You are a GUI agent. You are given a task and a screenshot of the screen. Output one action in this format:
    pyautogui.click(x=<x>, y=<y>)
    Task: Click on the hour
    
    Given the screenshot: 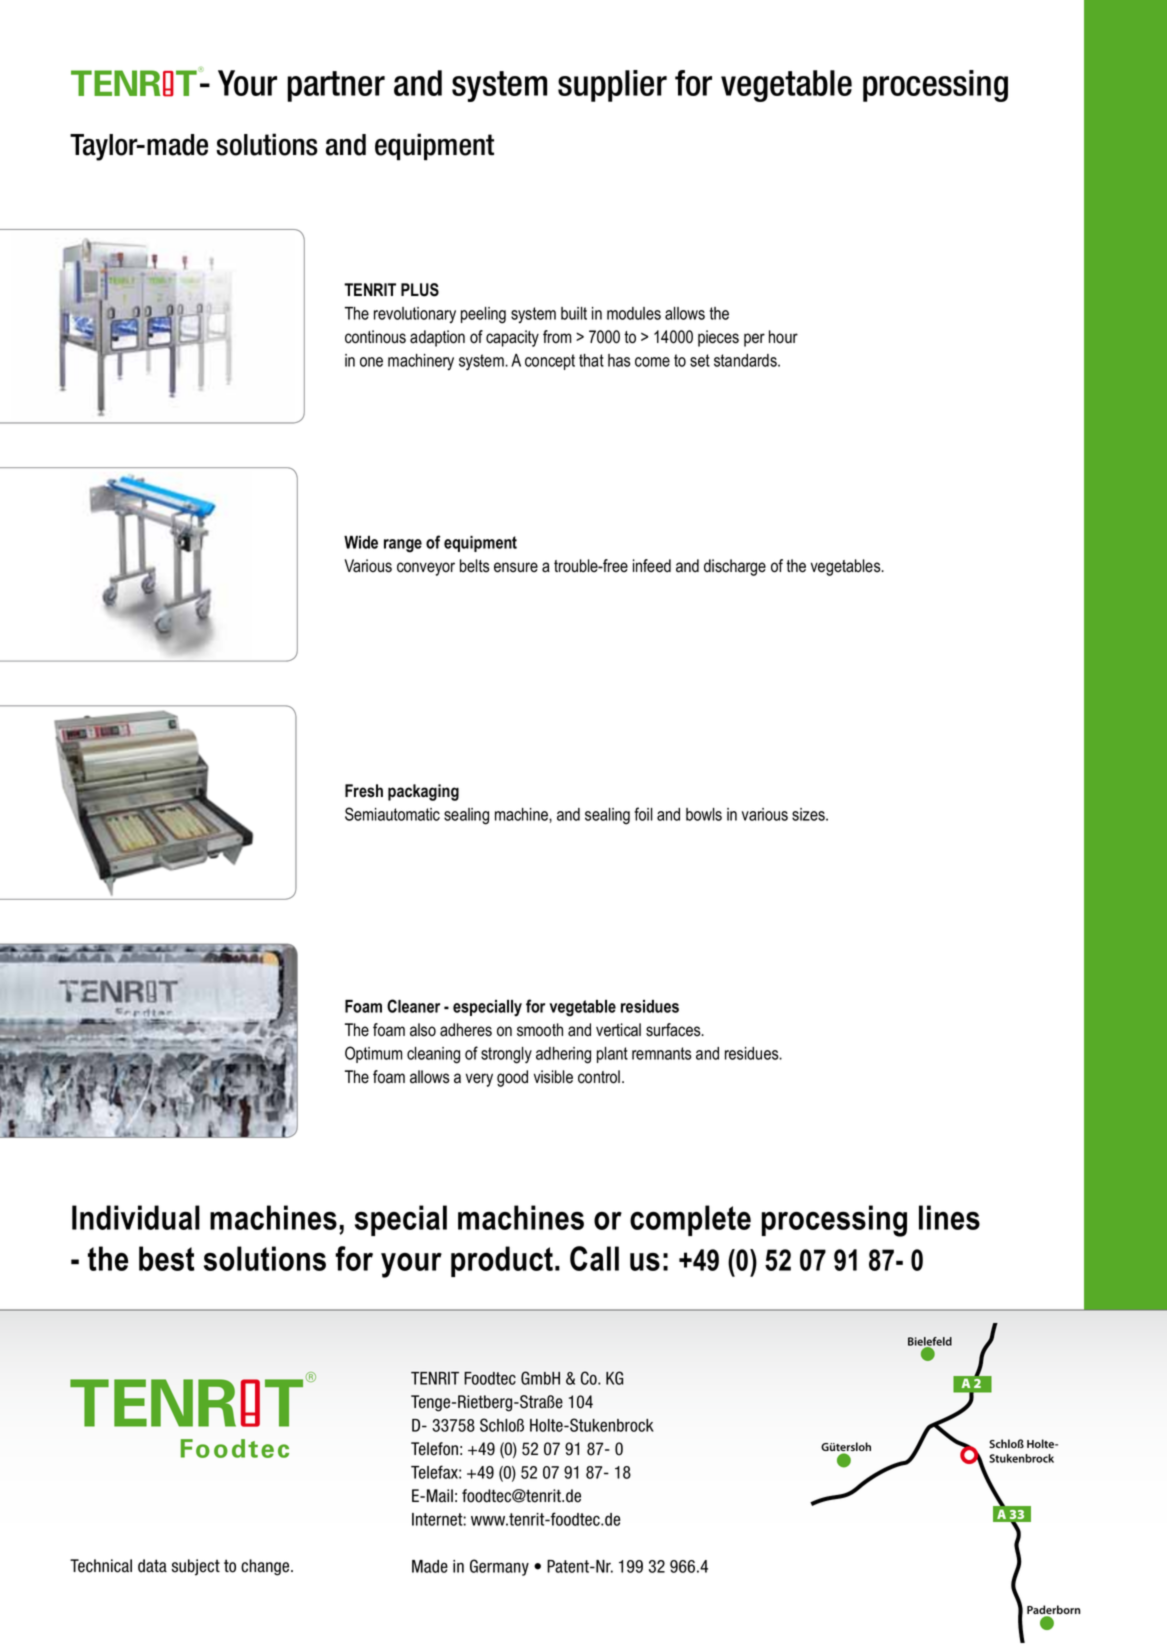 What is the action you would take?
    pyautogui.click(x=783, y=337)
